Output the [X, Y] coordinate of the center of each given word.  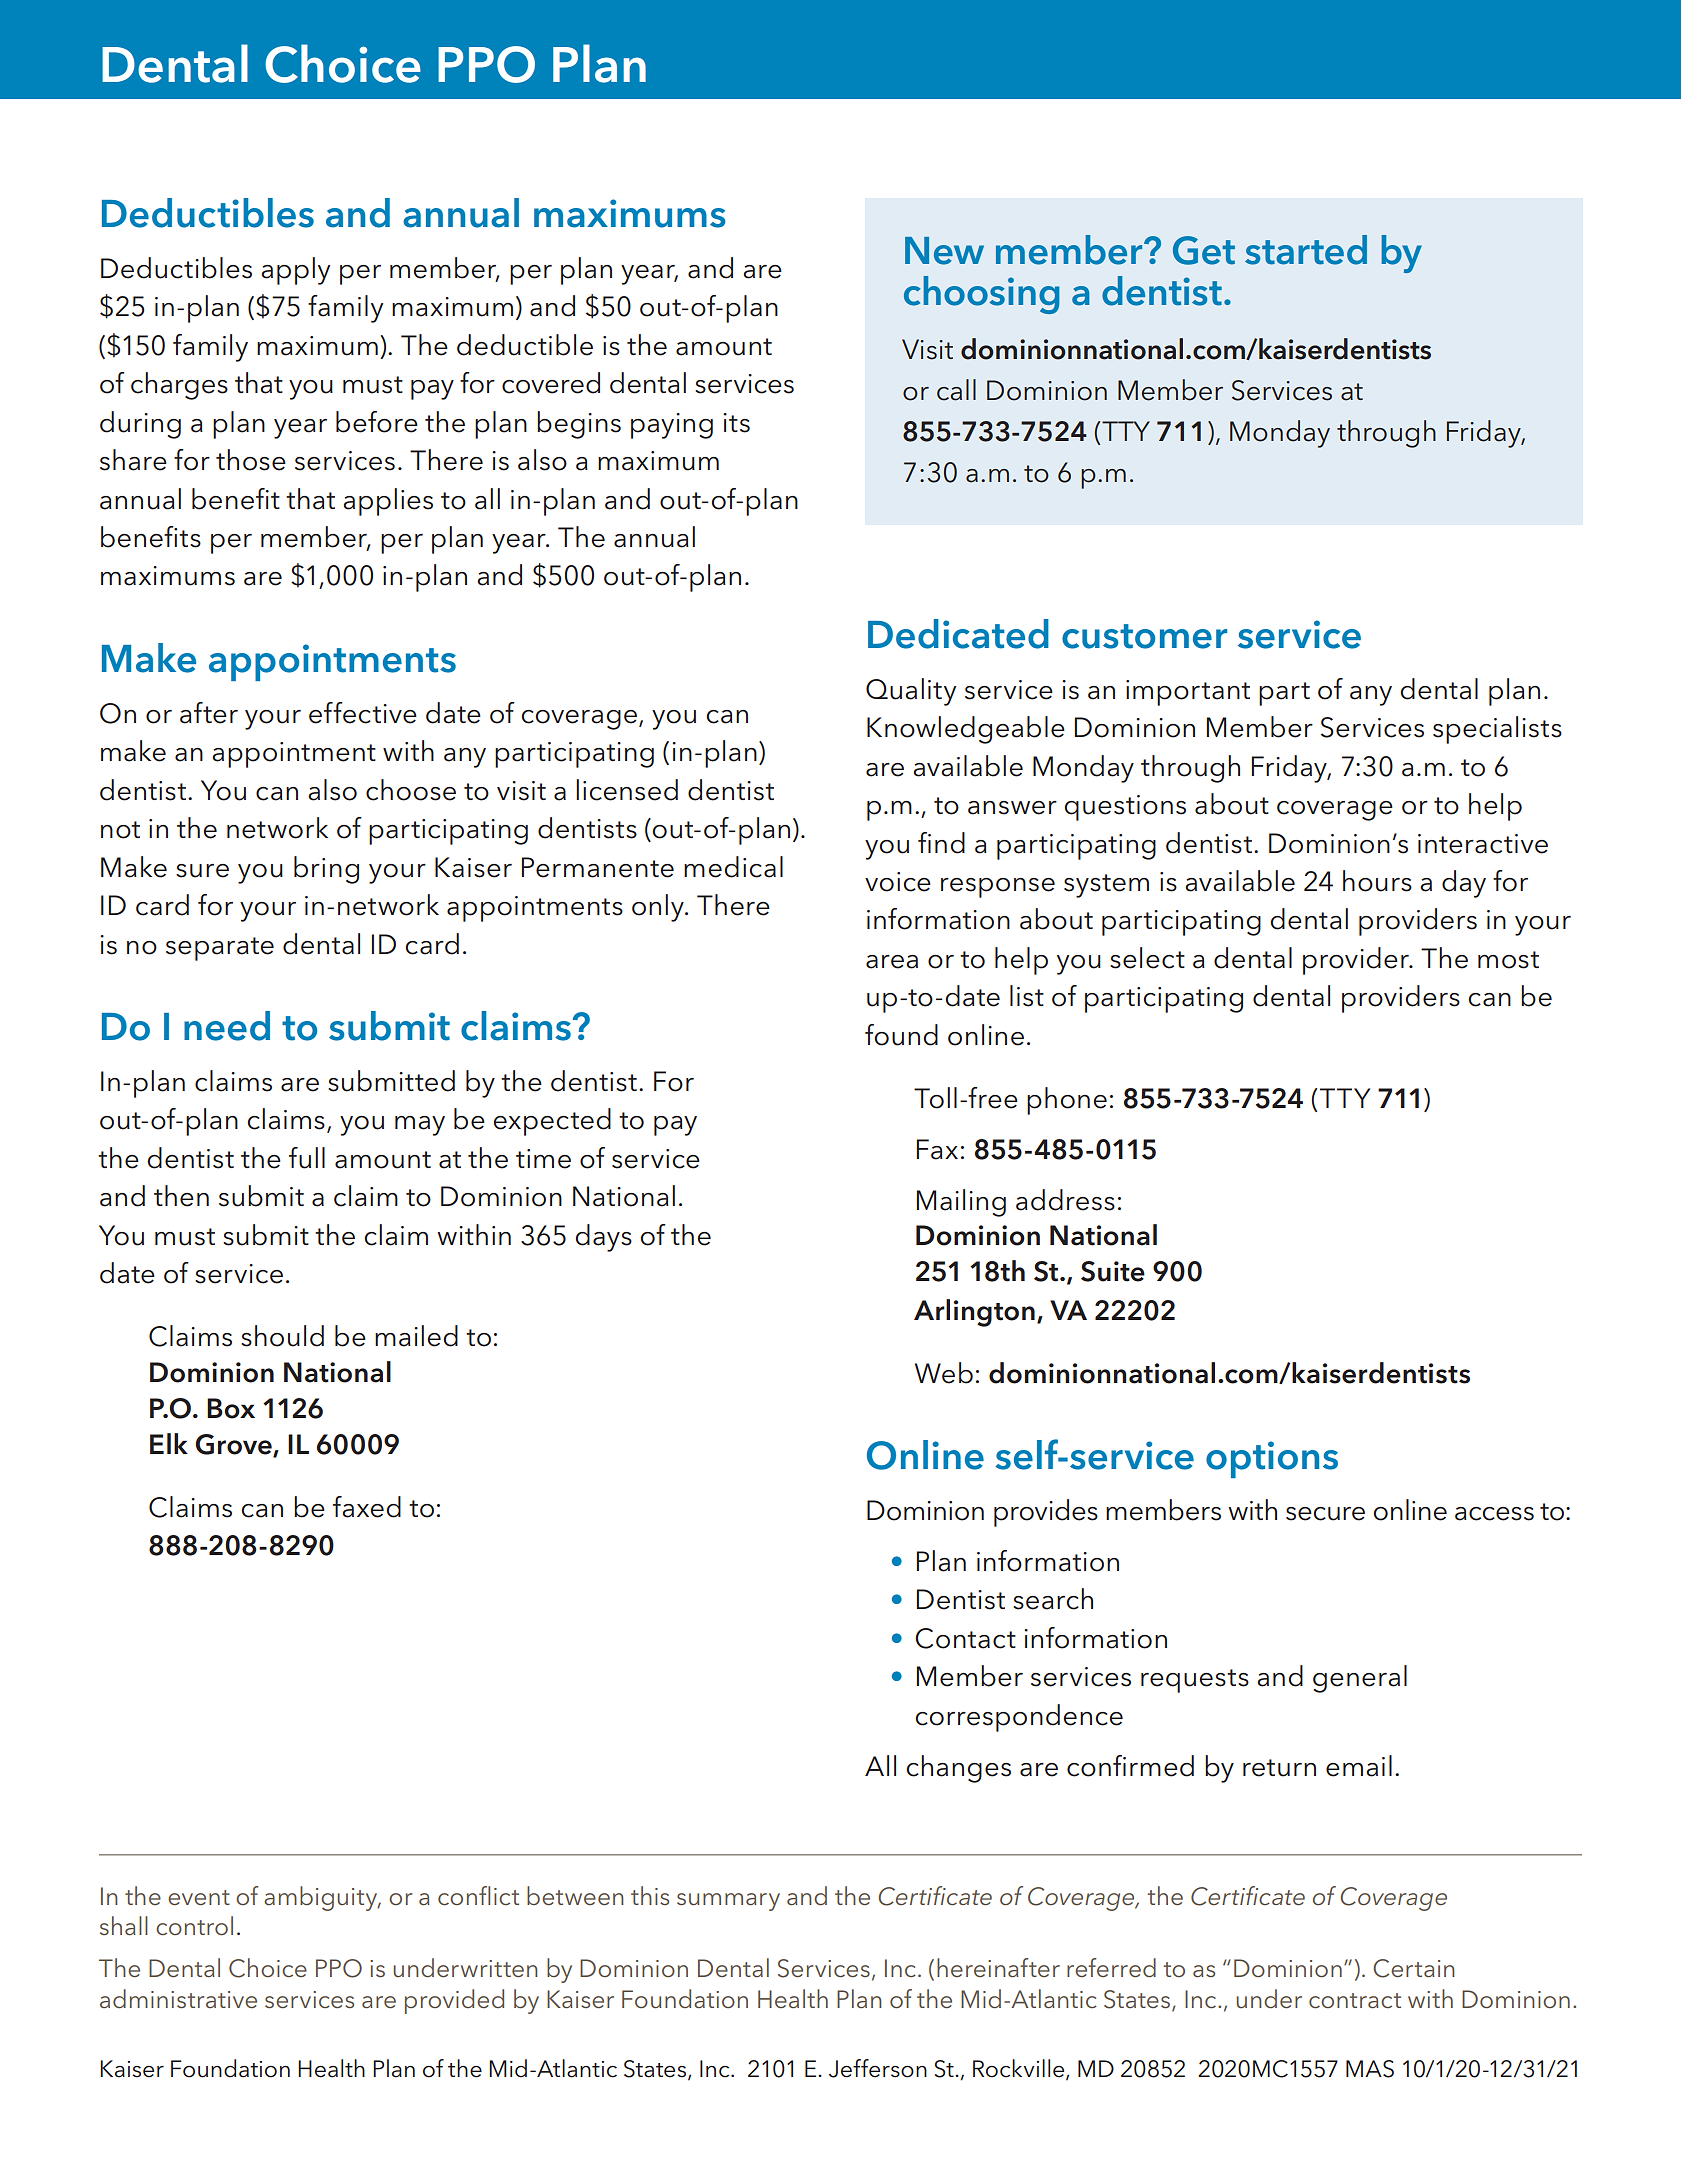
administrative [178, 1999]
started [1306, 250]
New [944, 251]
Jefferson [878, 2068]
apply [295, 271]
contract [1355, 2001]
